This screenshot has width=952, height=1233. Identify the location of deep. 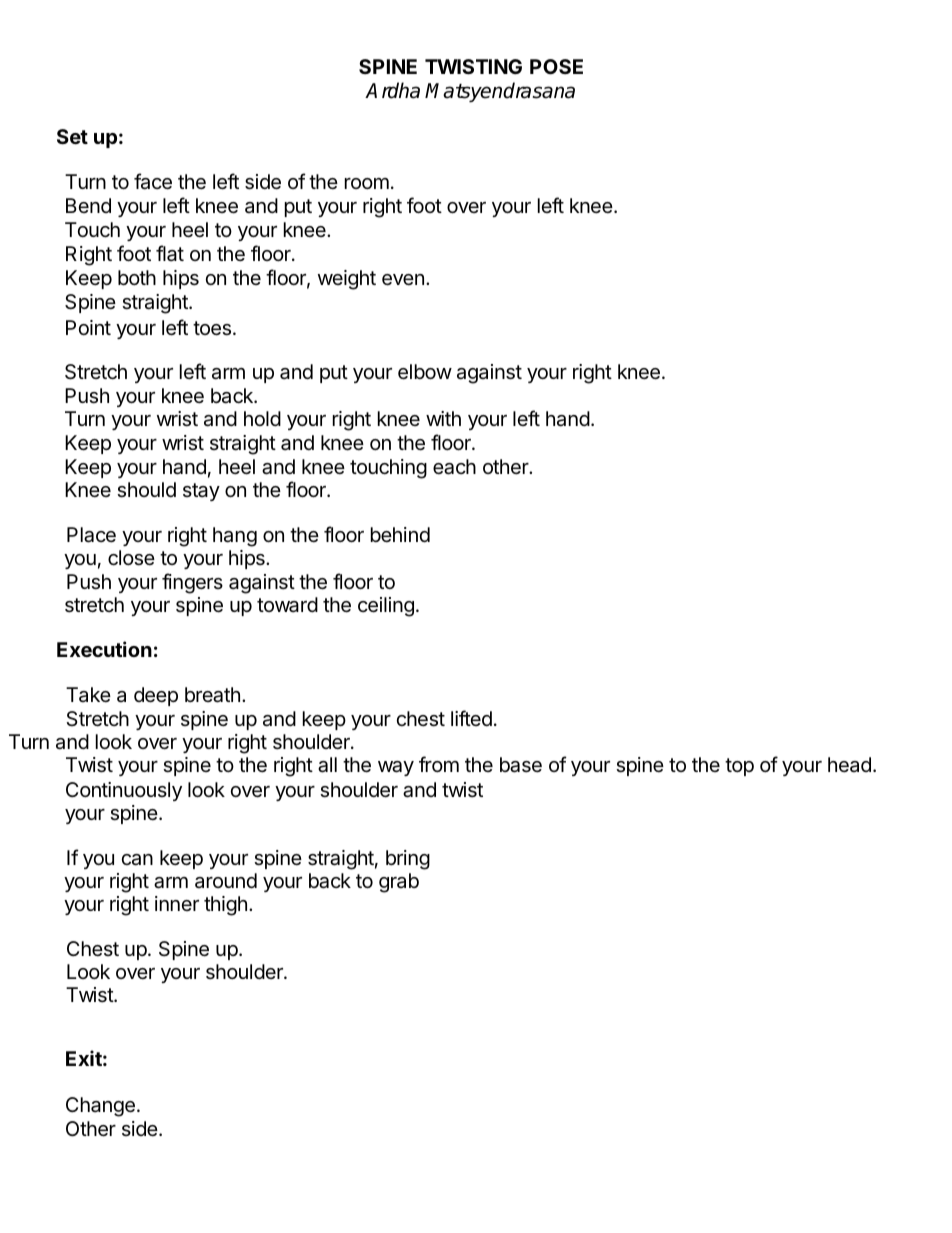
(156, 696).
